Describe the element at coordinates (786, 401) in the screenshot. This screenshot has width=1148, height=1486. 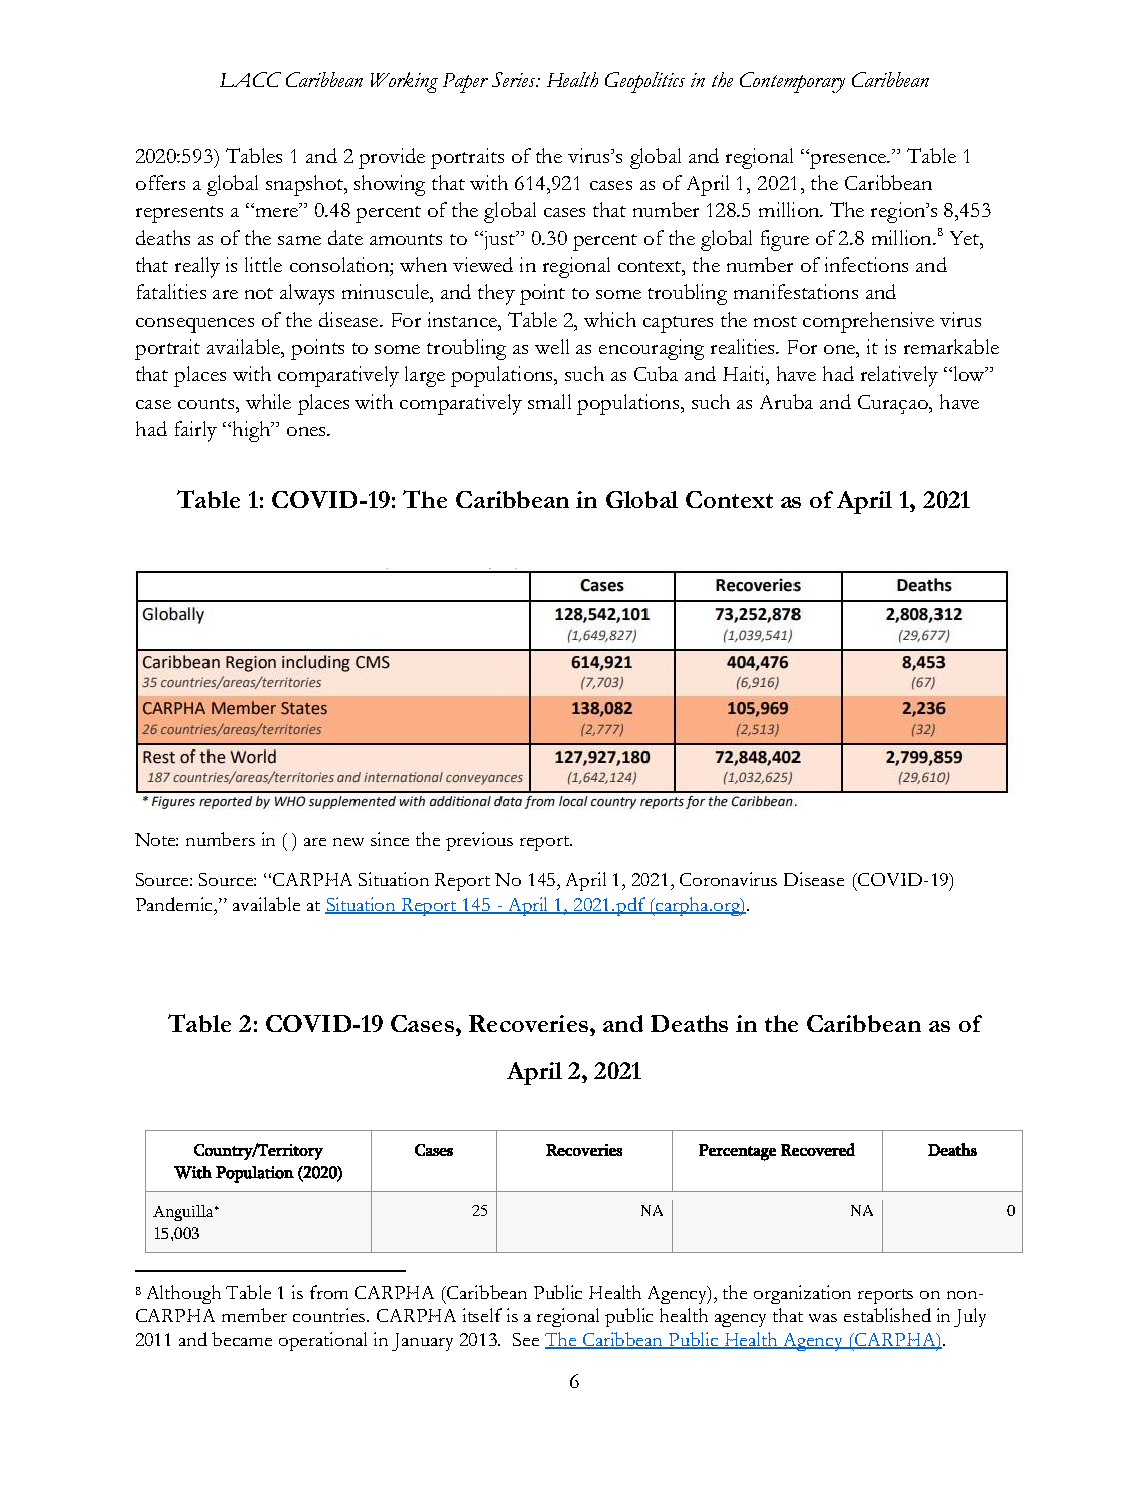
I see `Aruba` at that location.
